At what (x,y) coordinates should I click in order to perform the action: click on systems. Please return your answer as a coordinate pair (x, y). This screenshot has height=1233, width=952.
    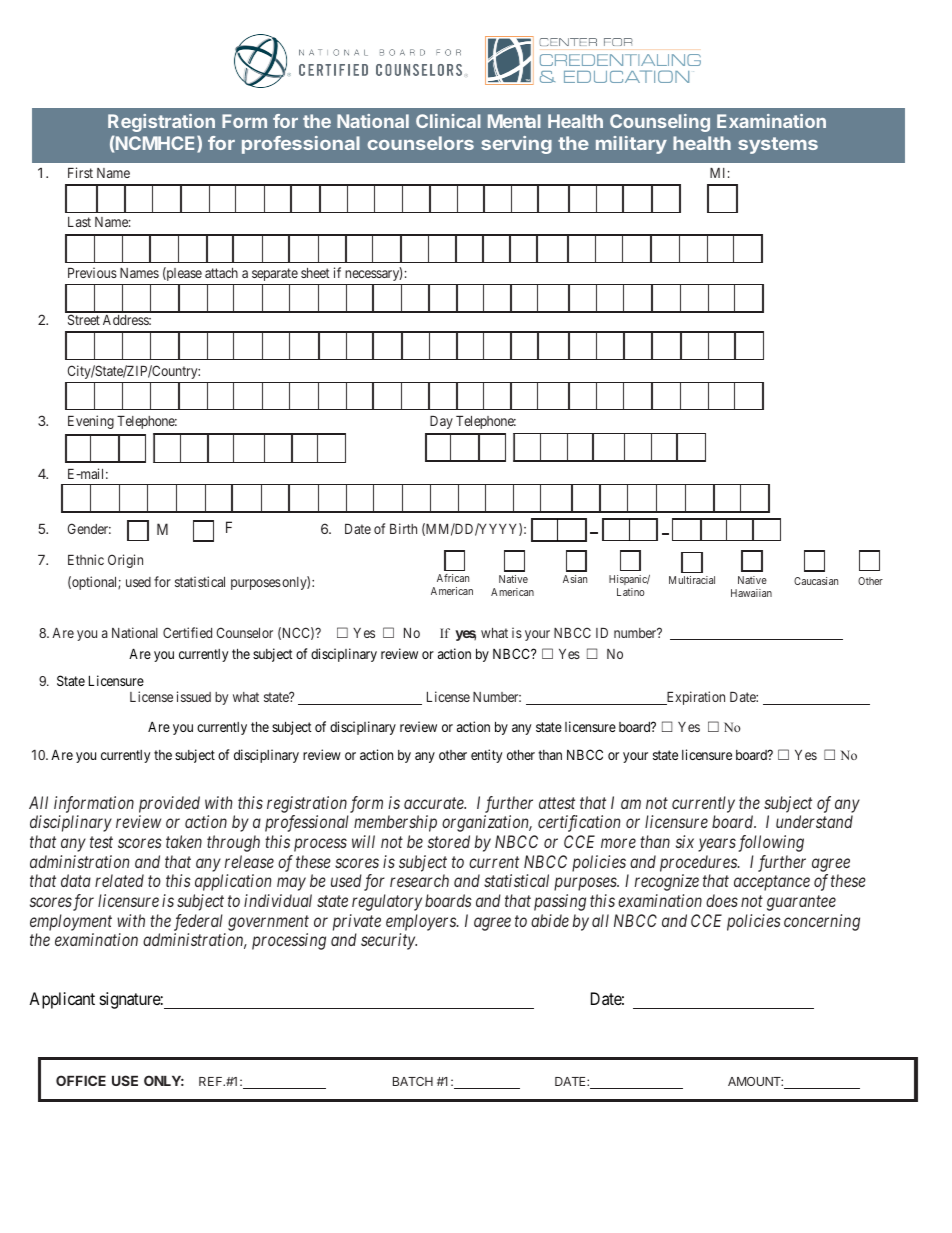
    Looking at the image, I should click on (778, 145).
